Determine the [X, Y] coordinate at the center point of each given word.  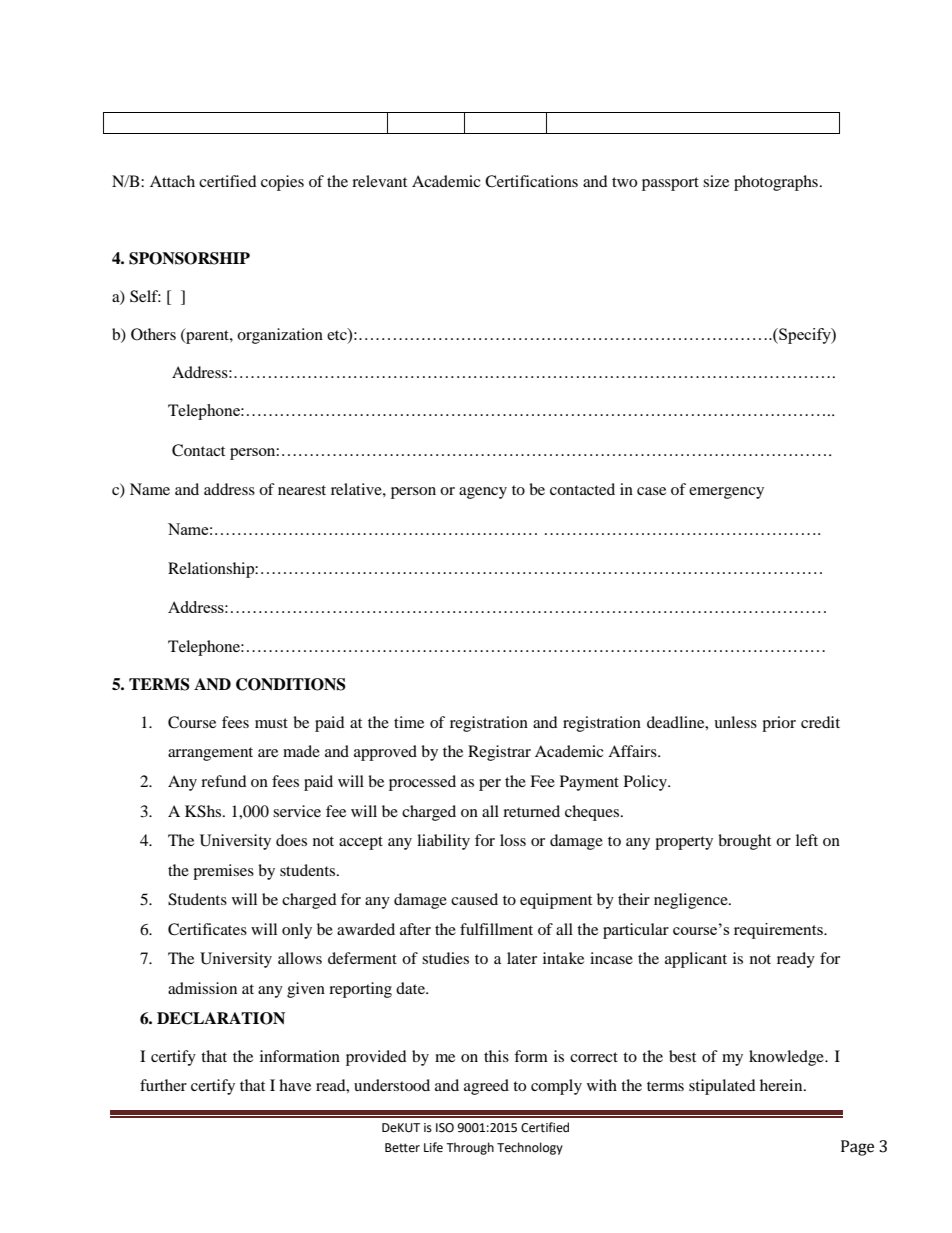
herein [782, 1085]
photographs [776, 183]
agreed [486, 1087]
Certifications [531, 181]
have [295, 1085]
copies [282, 183]
